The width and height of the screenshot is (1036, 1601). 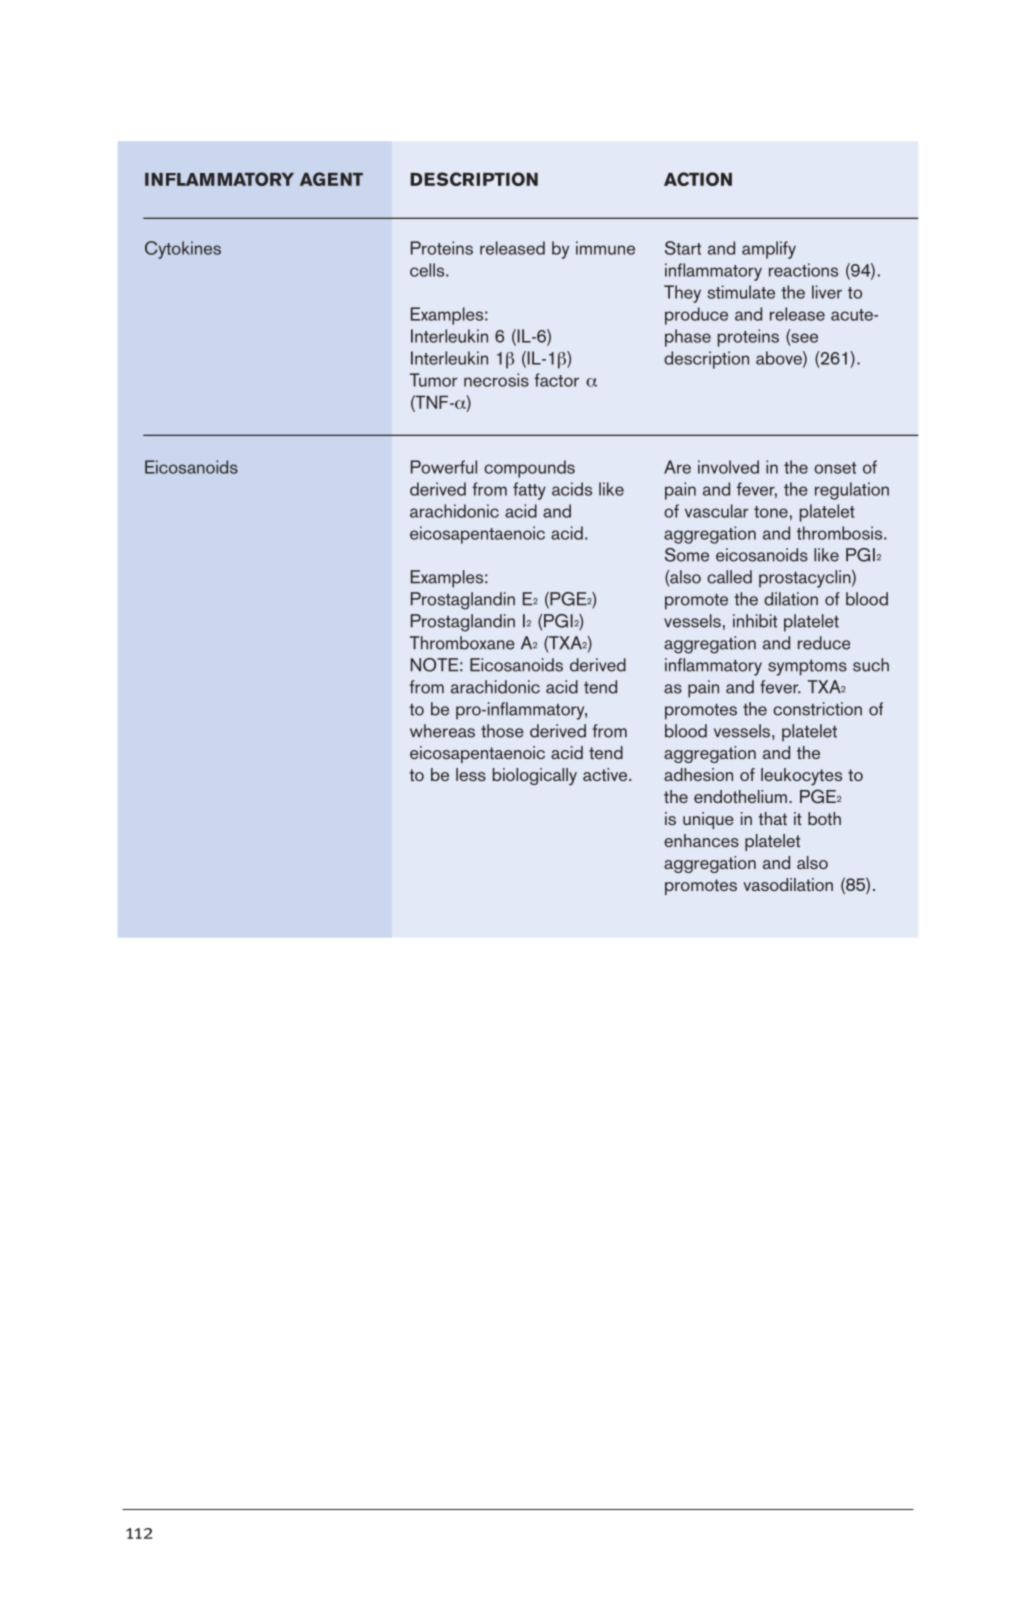 I want to click on biologically, so click(x=535, y=777).
